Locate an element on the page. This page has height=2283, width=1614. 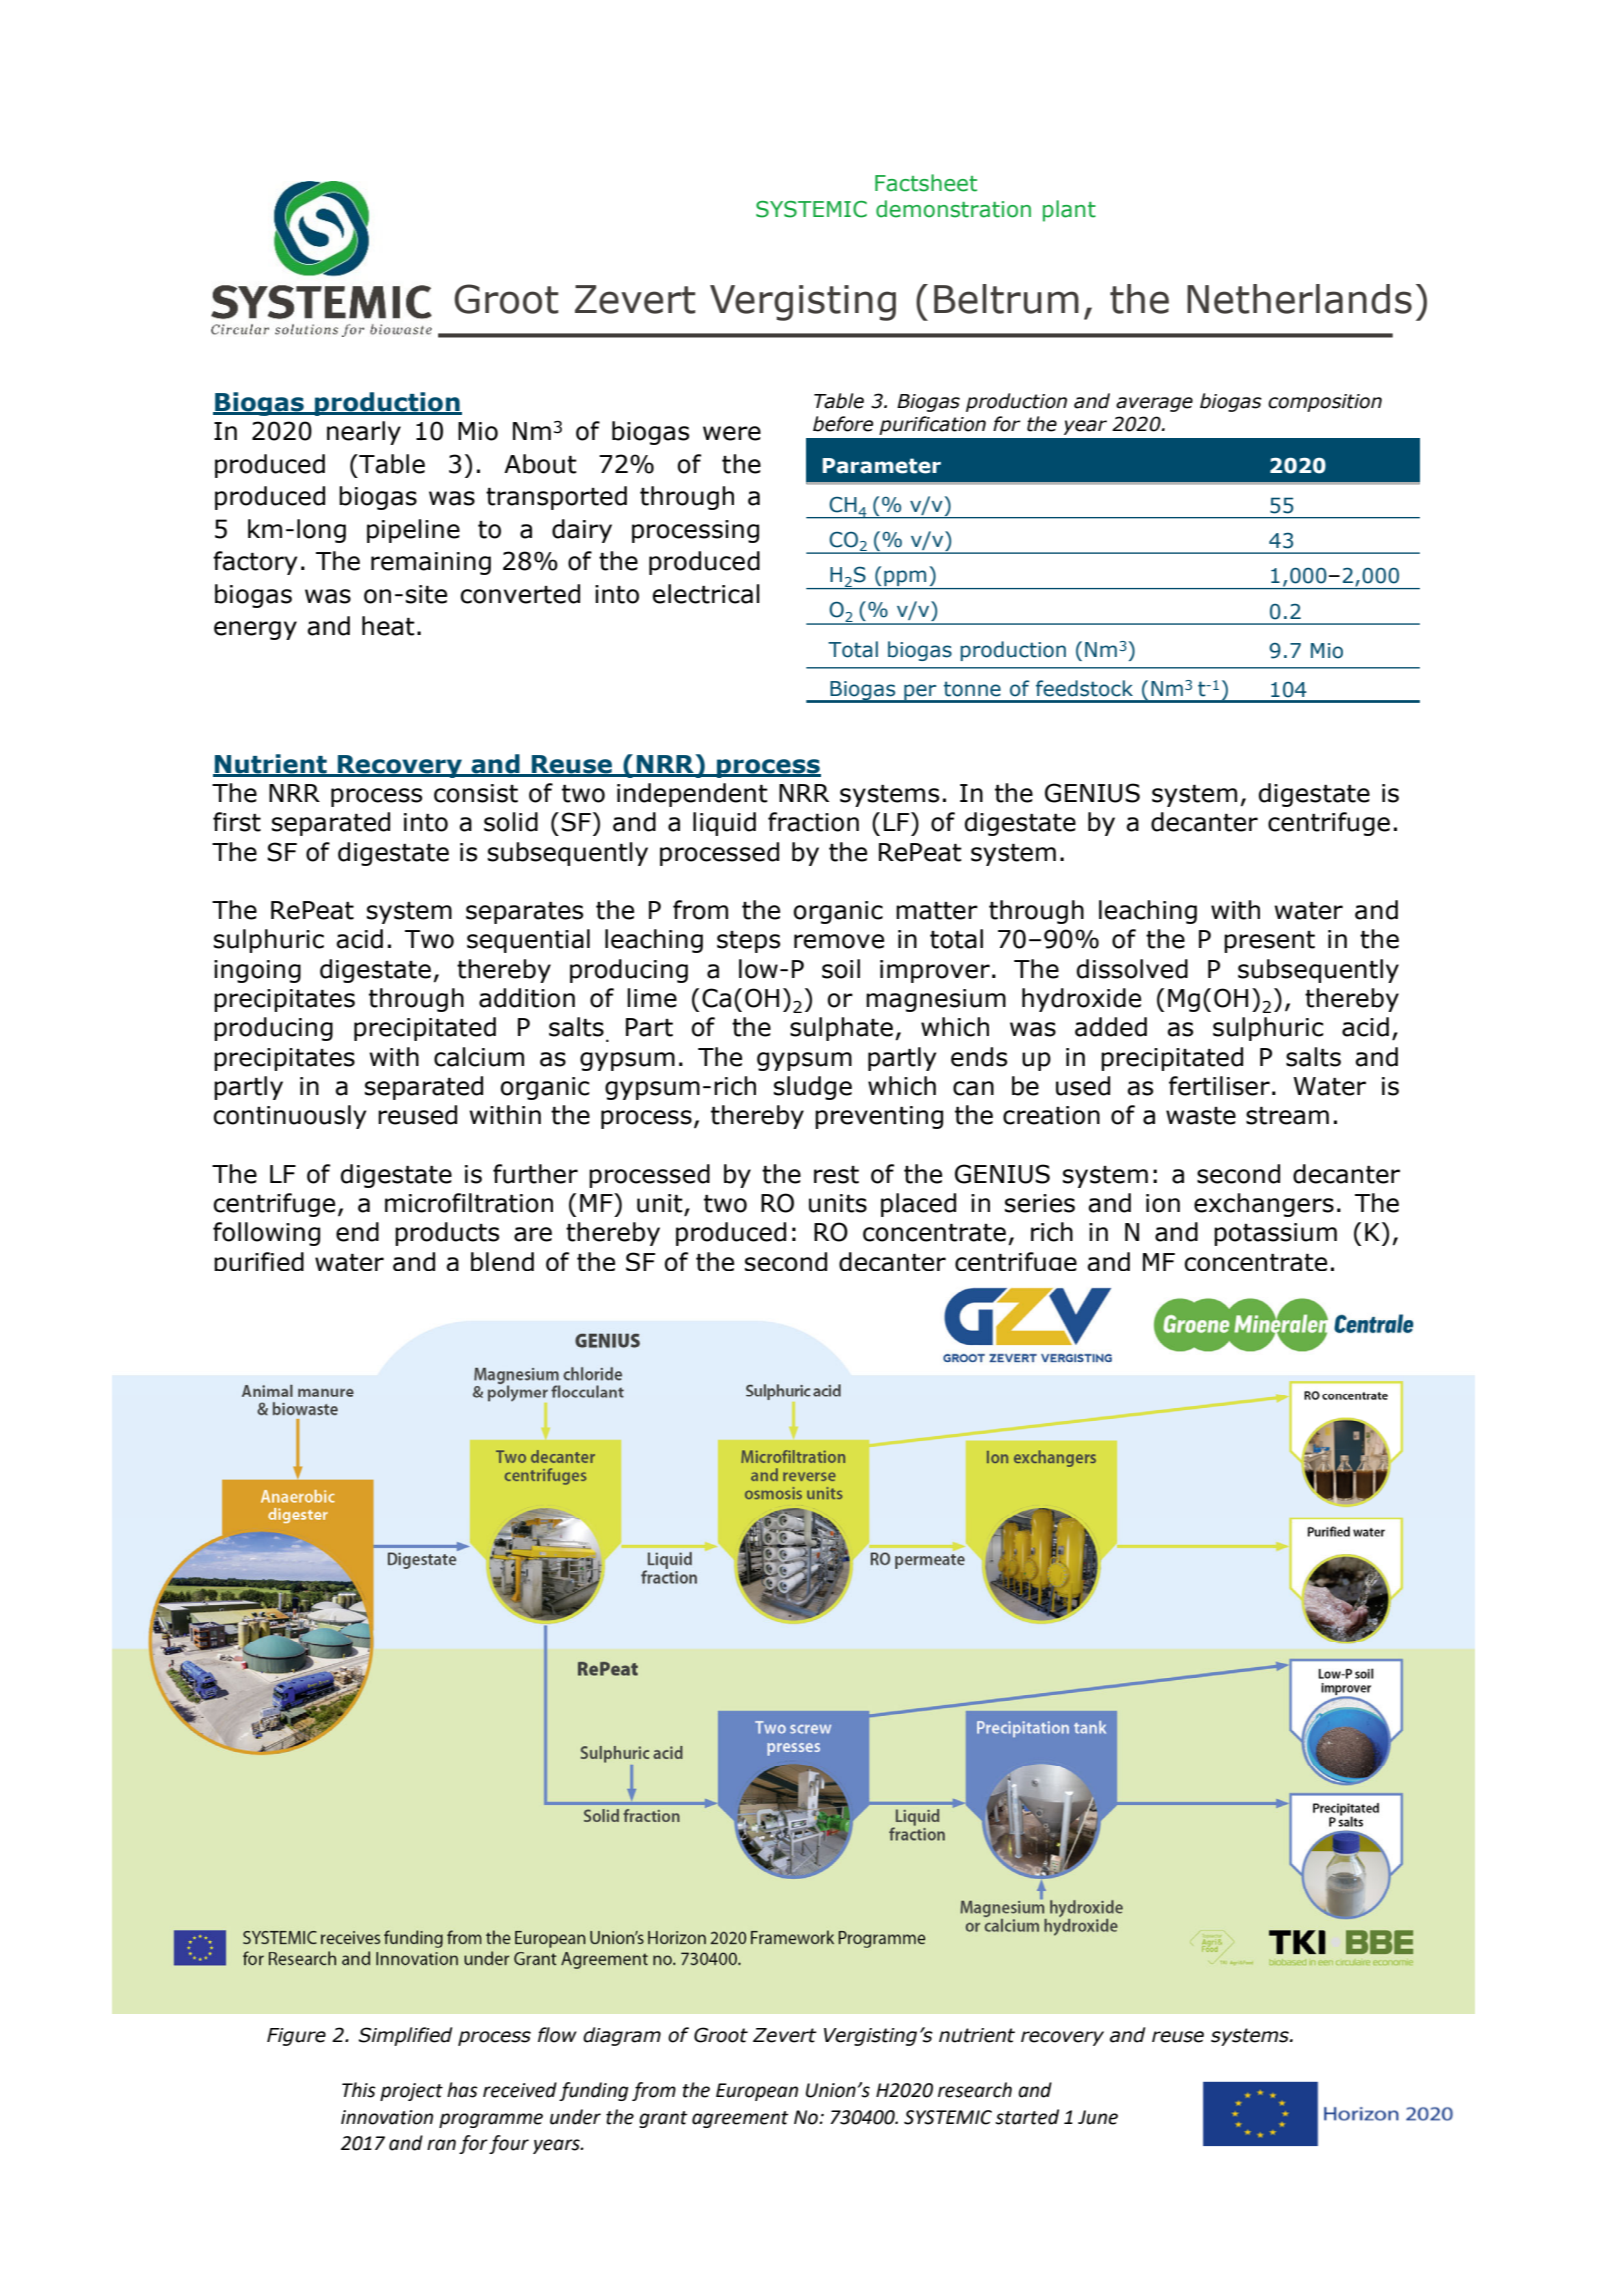
This is located at coordinates (359, 2090).
